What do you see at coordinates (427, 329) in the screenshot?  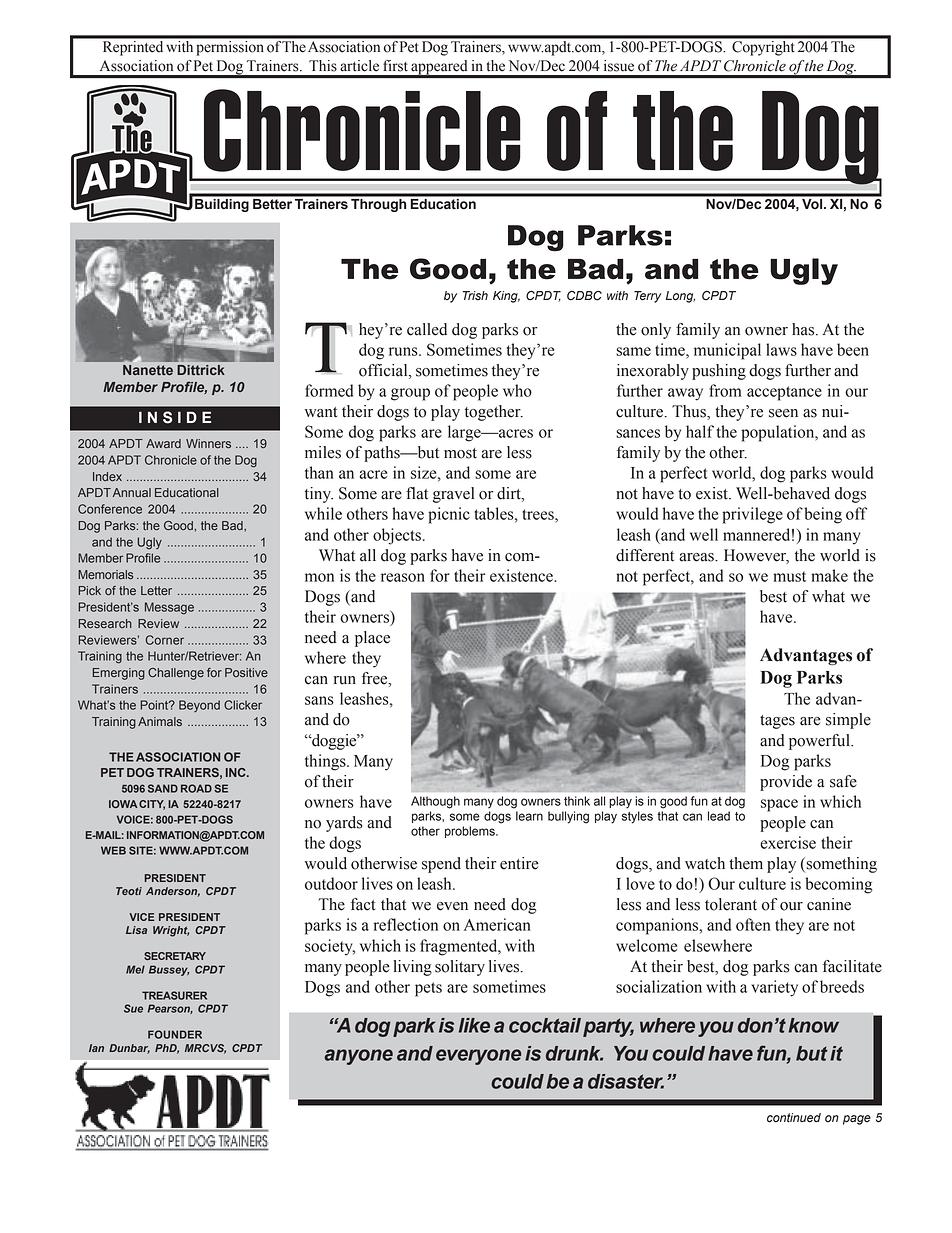 I see `called` at bounding box center [427, 329].
